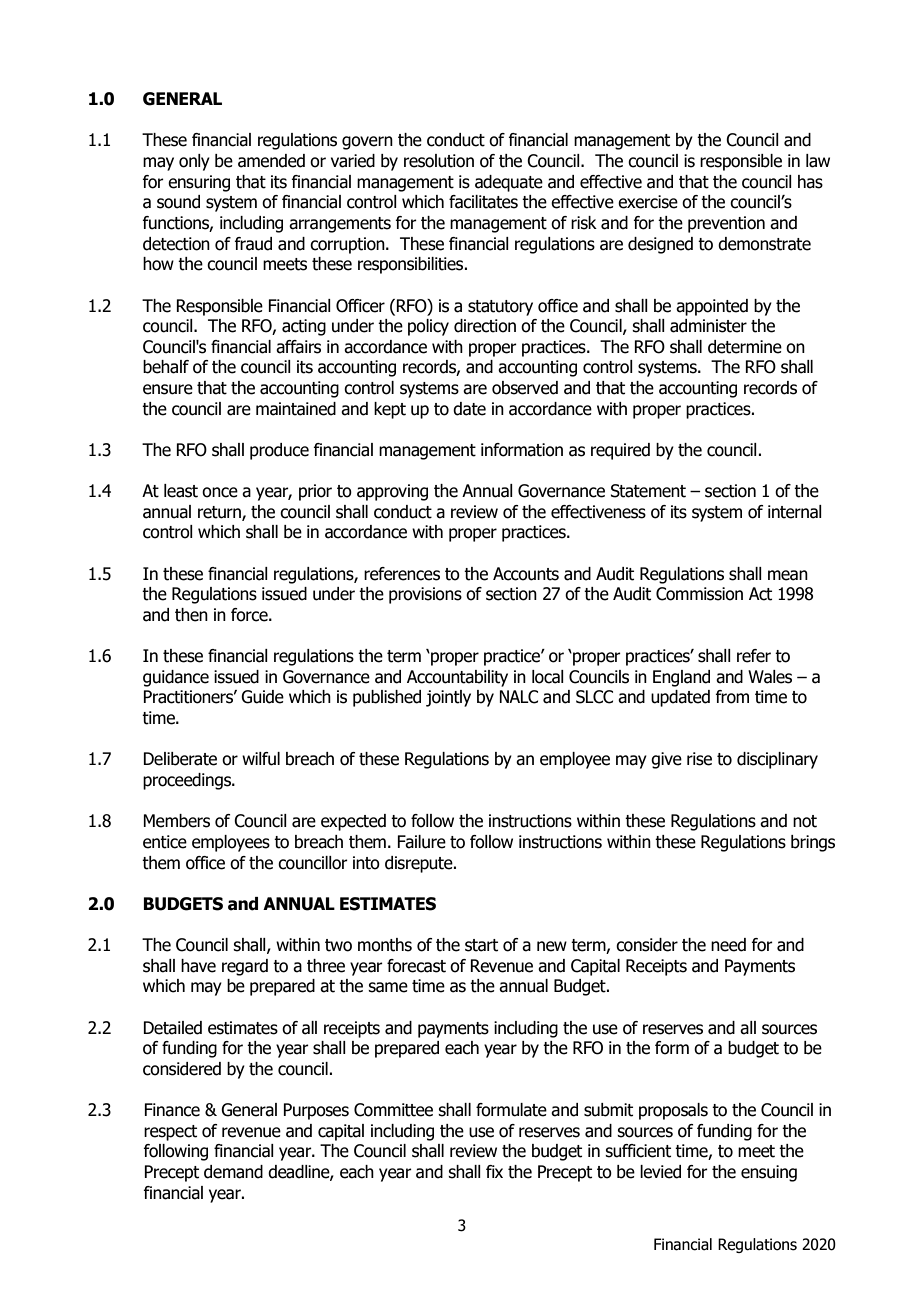 This screenshot has height=1308, width=924. Describe the element at coordinates (457, 678) in the screenshot. I see `Accountability` at that location.
